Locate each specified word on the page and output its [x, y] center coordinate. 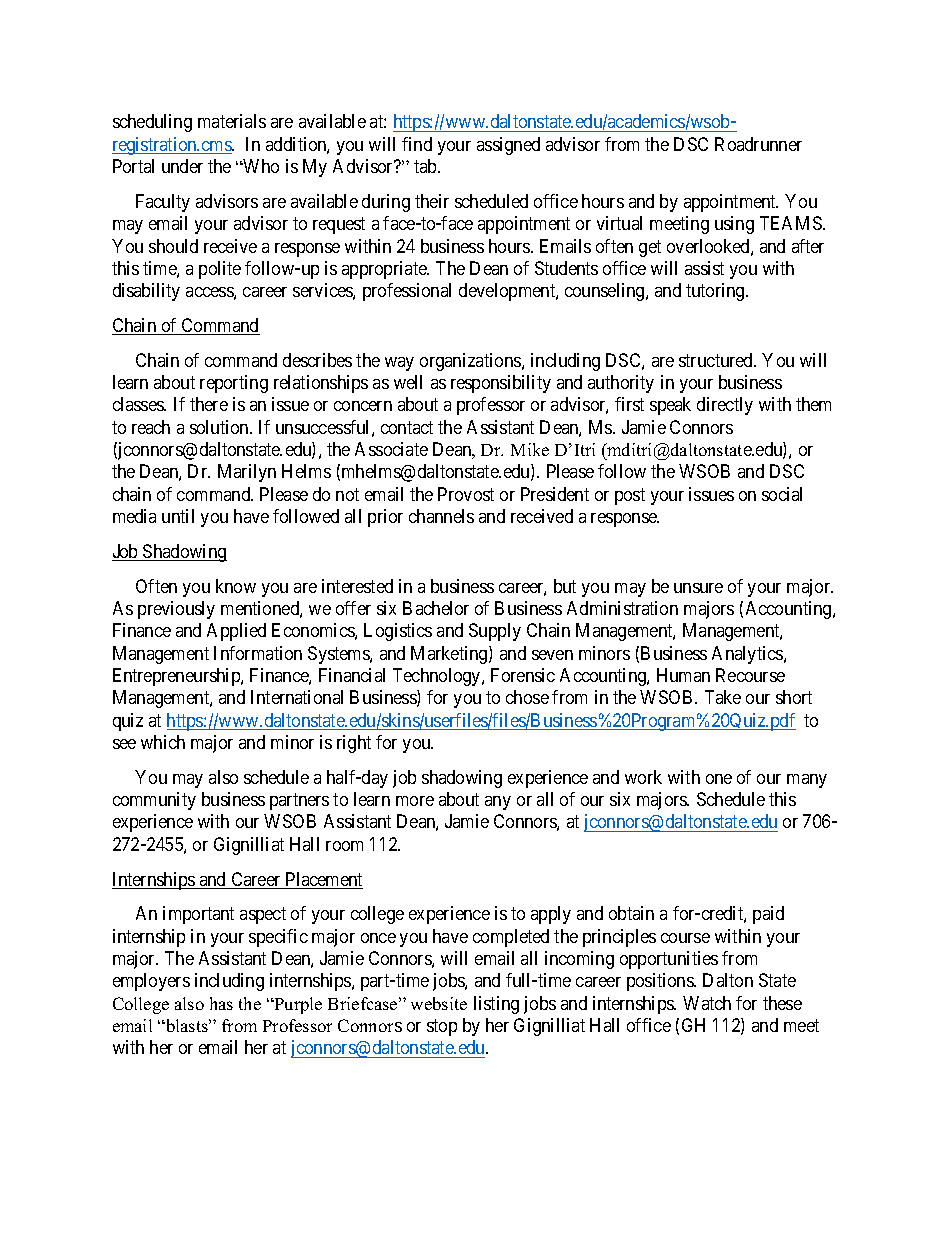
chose [527, 697]
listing [496, 1005]
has [221, 1003]
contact [407, 427]
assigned [508, 146]
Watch [707, 1003]
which [163, 742]
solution [220, 427]
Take [723, 697]
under [182, 166]
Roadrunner [758, 144]
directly [725, 406]
